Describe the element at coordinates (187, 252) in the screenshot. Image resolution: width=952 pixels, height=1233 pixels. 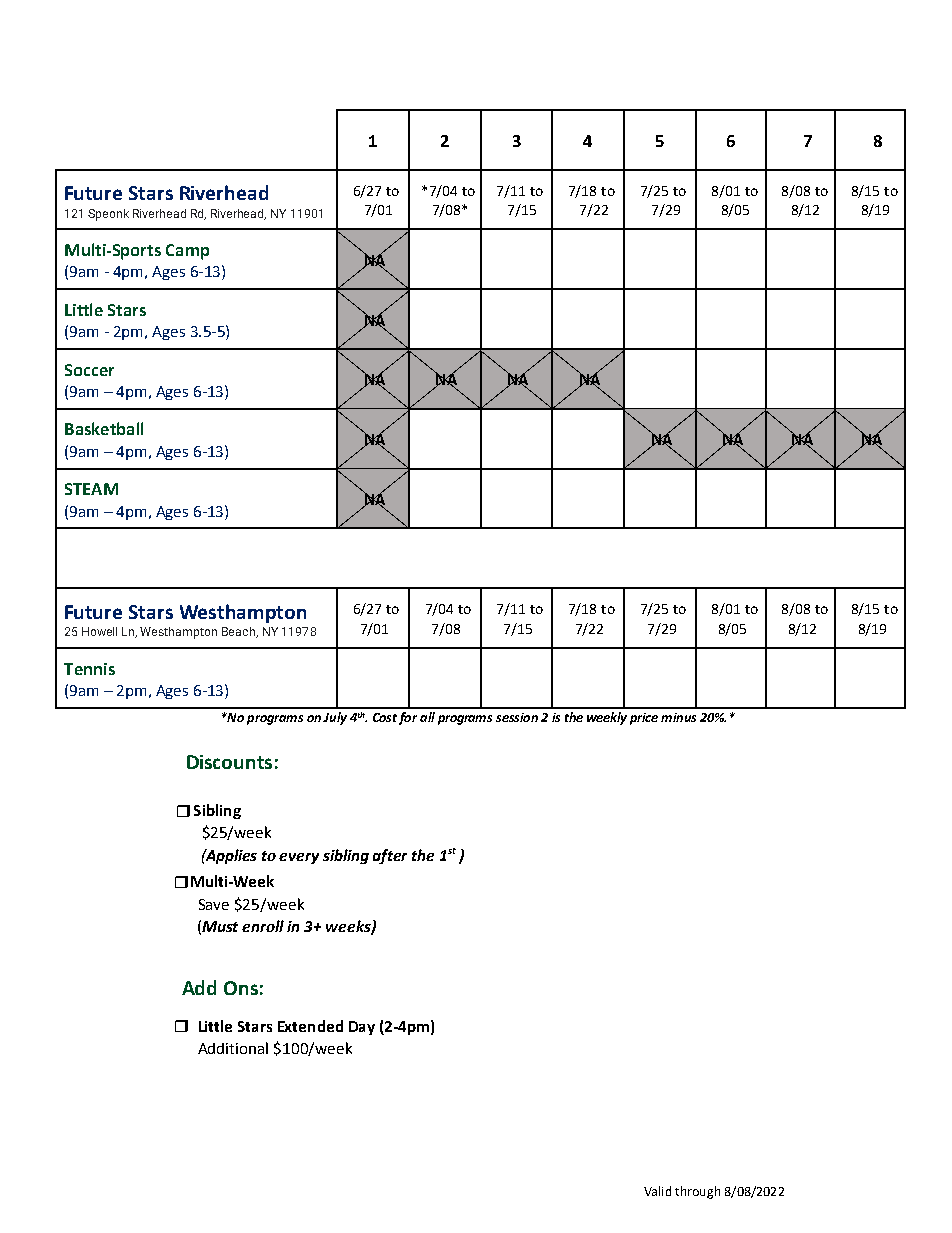
I see `Camp` at that location.
